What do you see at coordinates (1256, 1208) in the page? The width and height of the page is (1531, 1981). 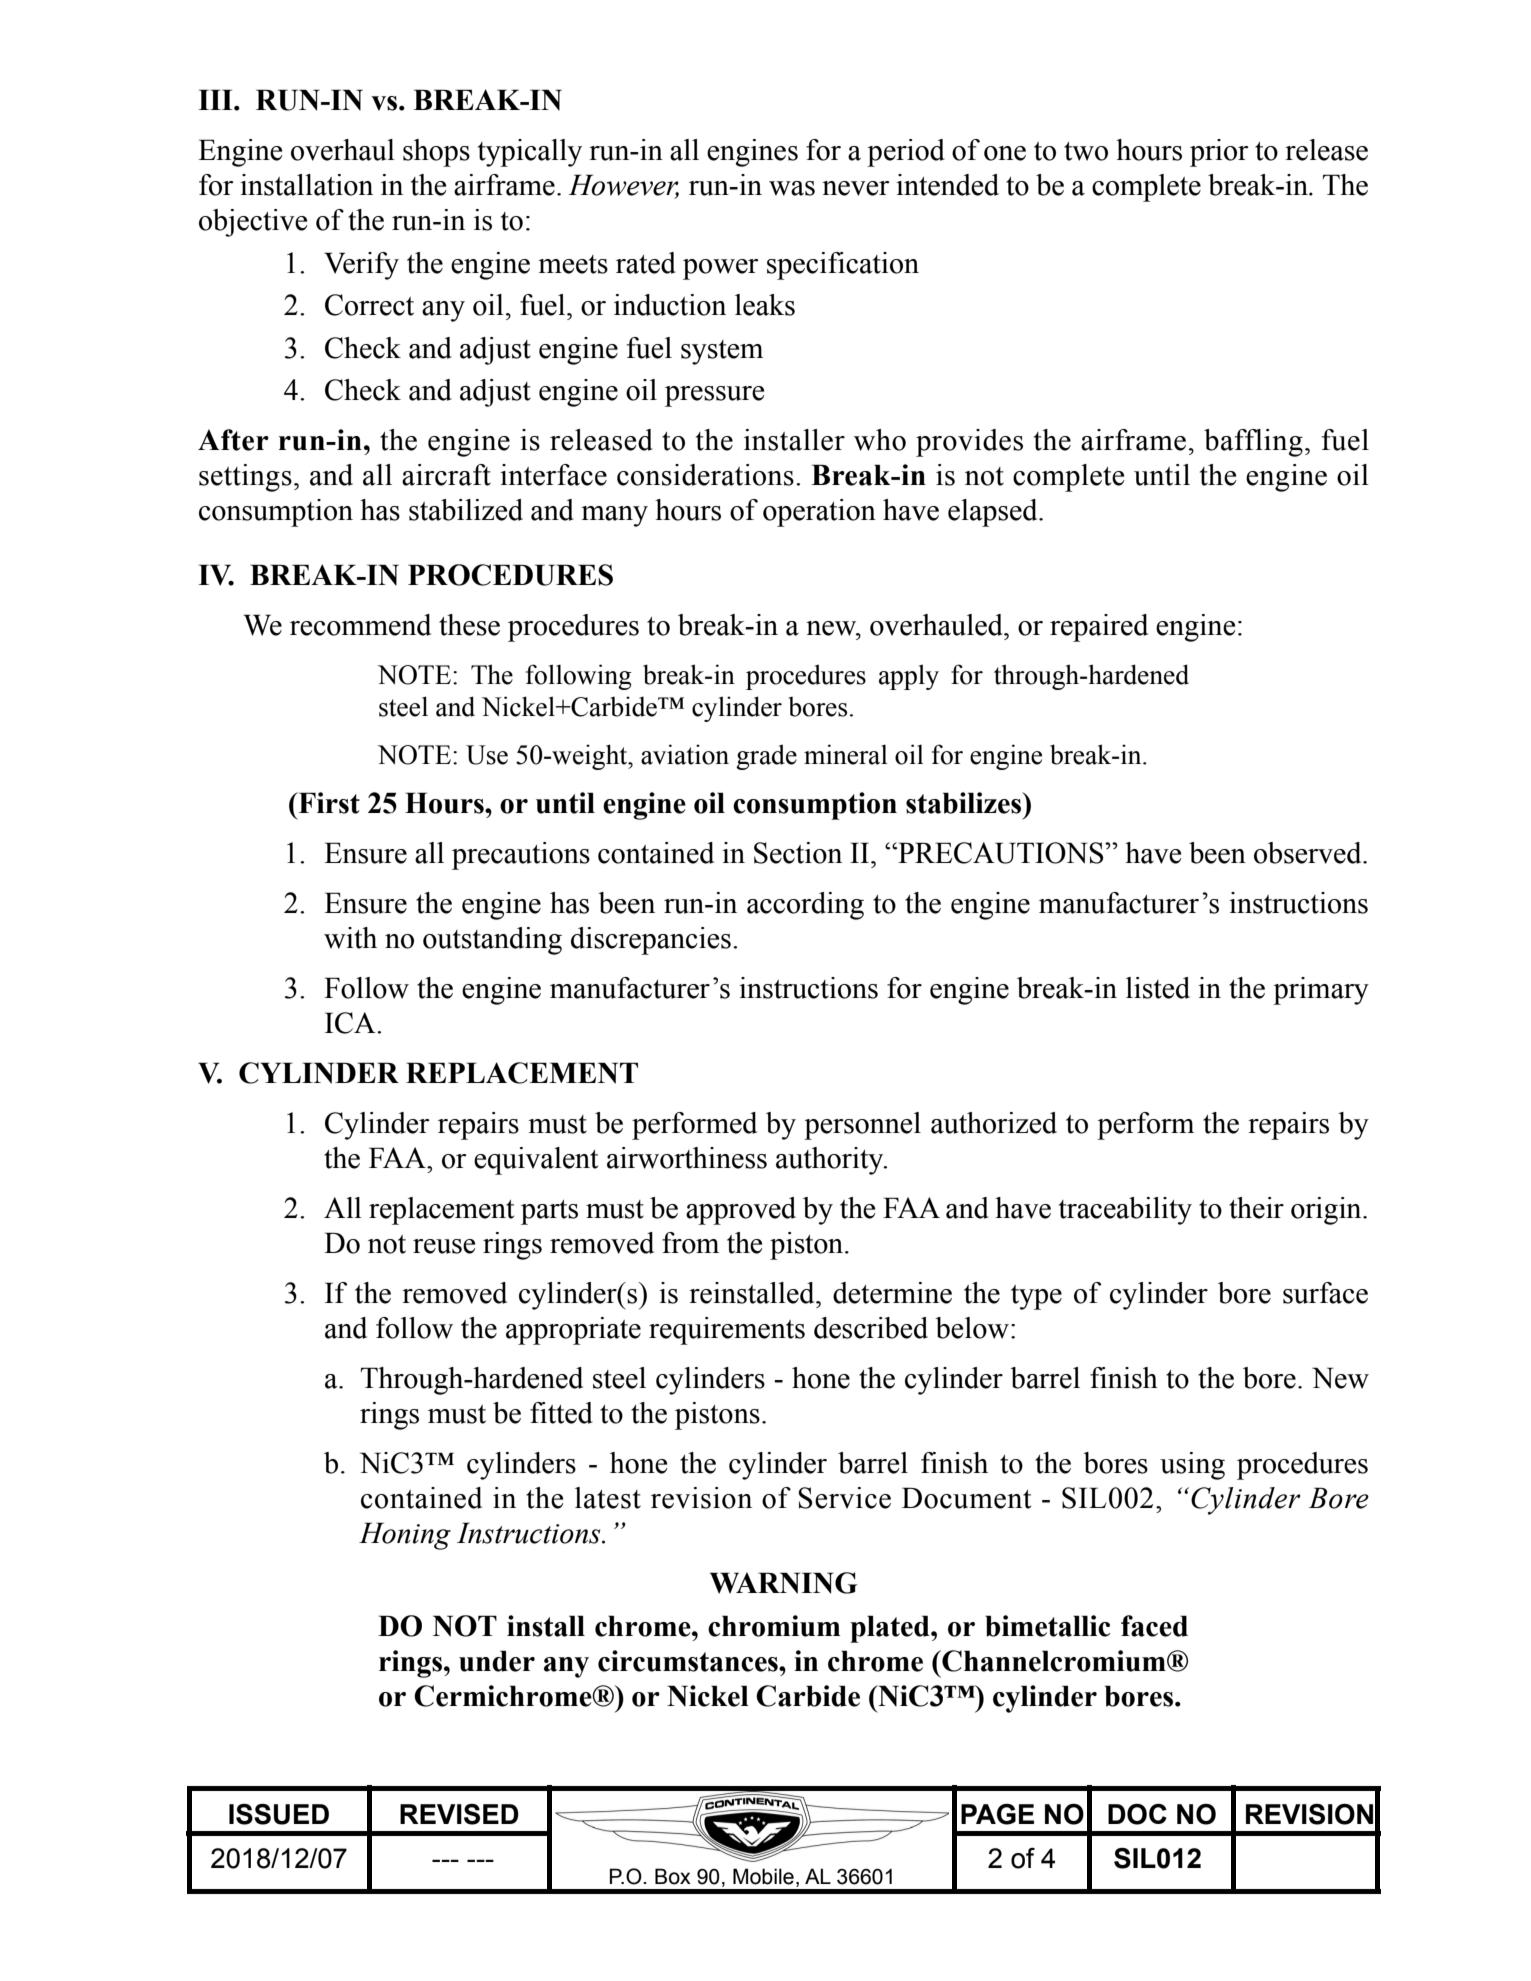 I see `their` at bounding box center [1256, 1208].
